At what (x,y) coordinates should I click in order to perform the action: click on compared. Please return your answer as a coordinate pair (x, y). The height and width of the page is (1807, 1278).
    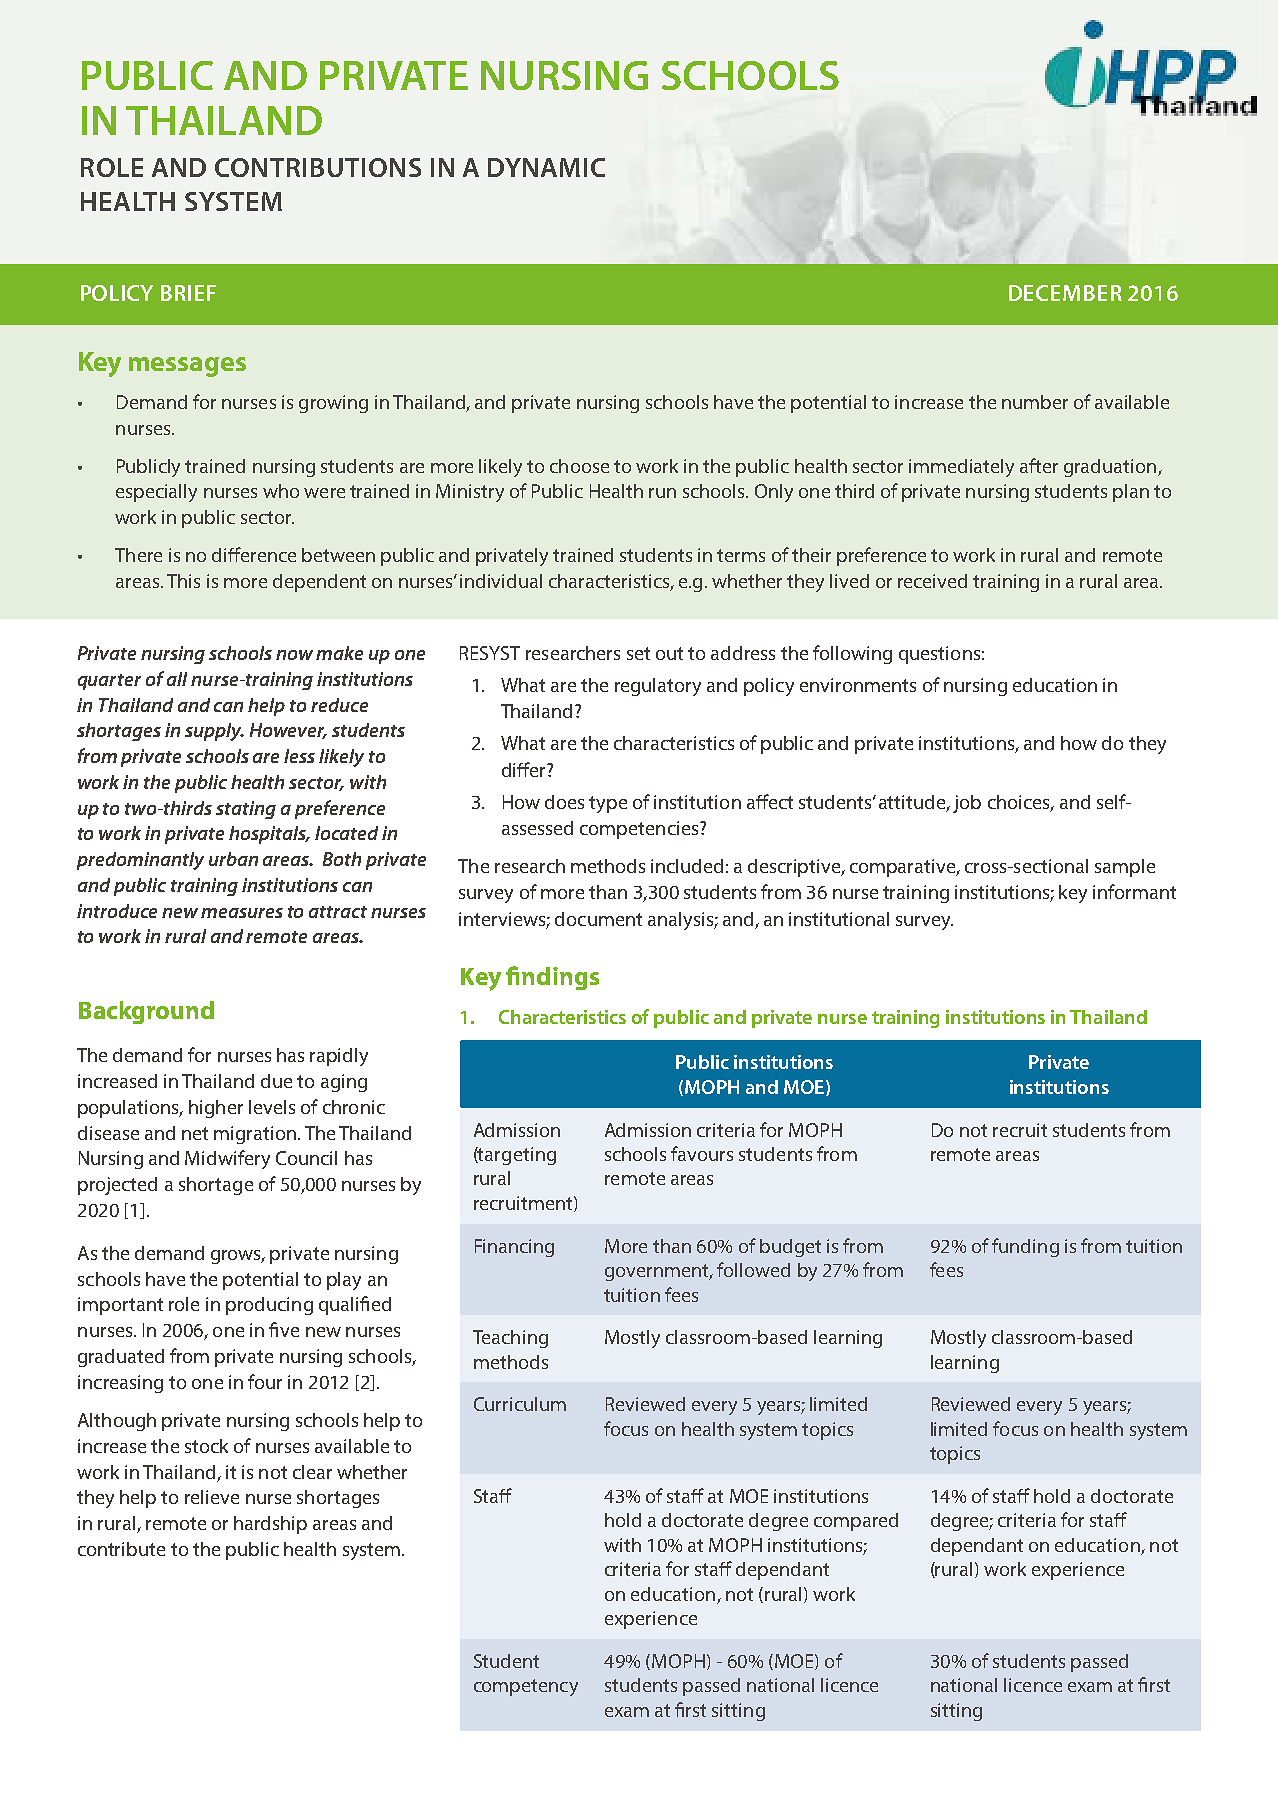
    Looking at the image, I should click on (856, 1522).
